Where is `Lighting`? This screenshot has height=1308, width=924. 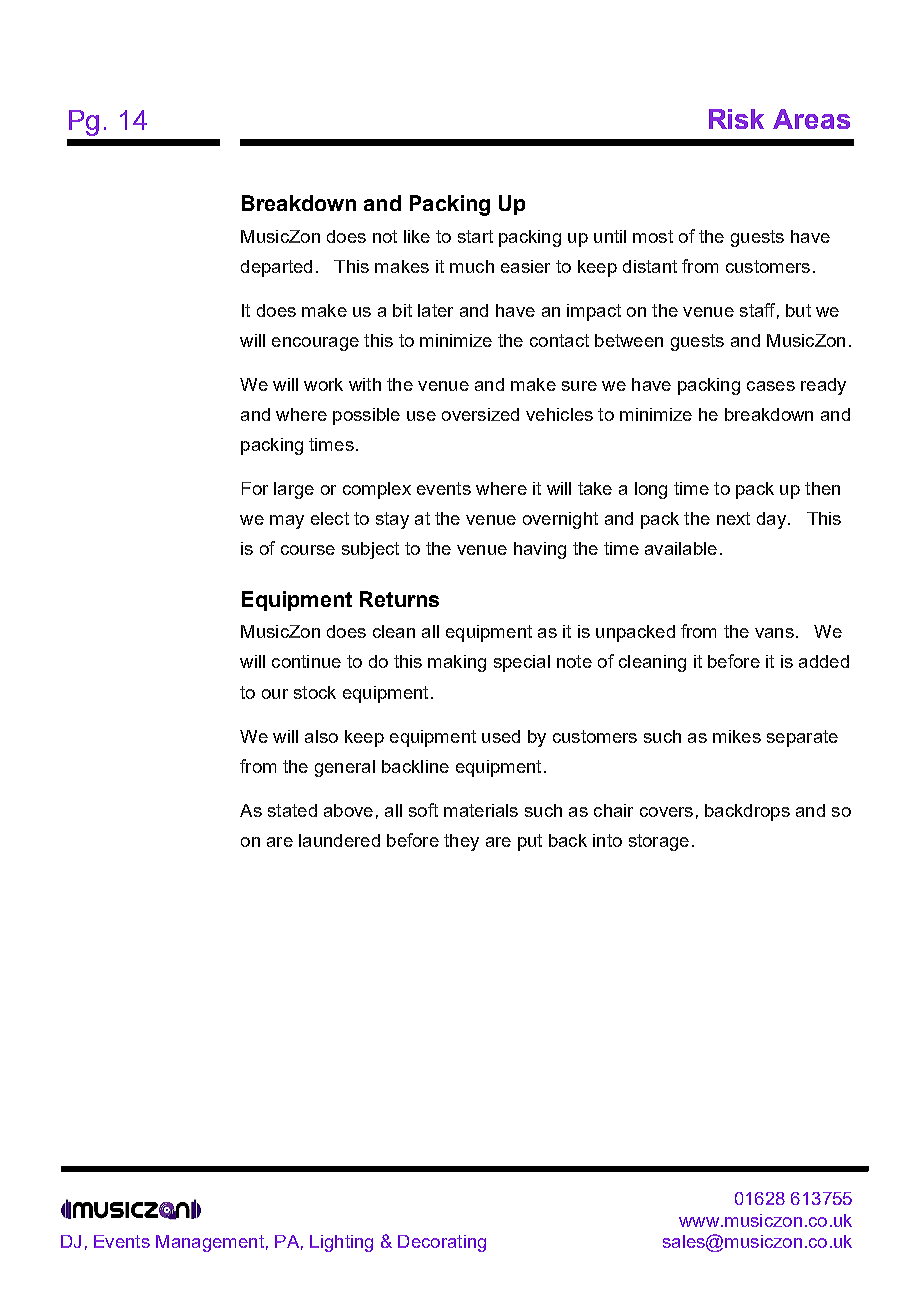
Lighting is located at coordinates (341, 1243).
